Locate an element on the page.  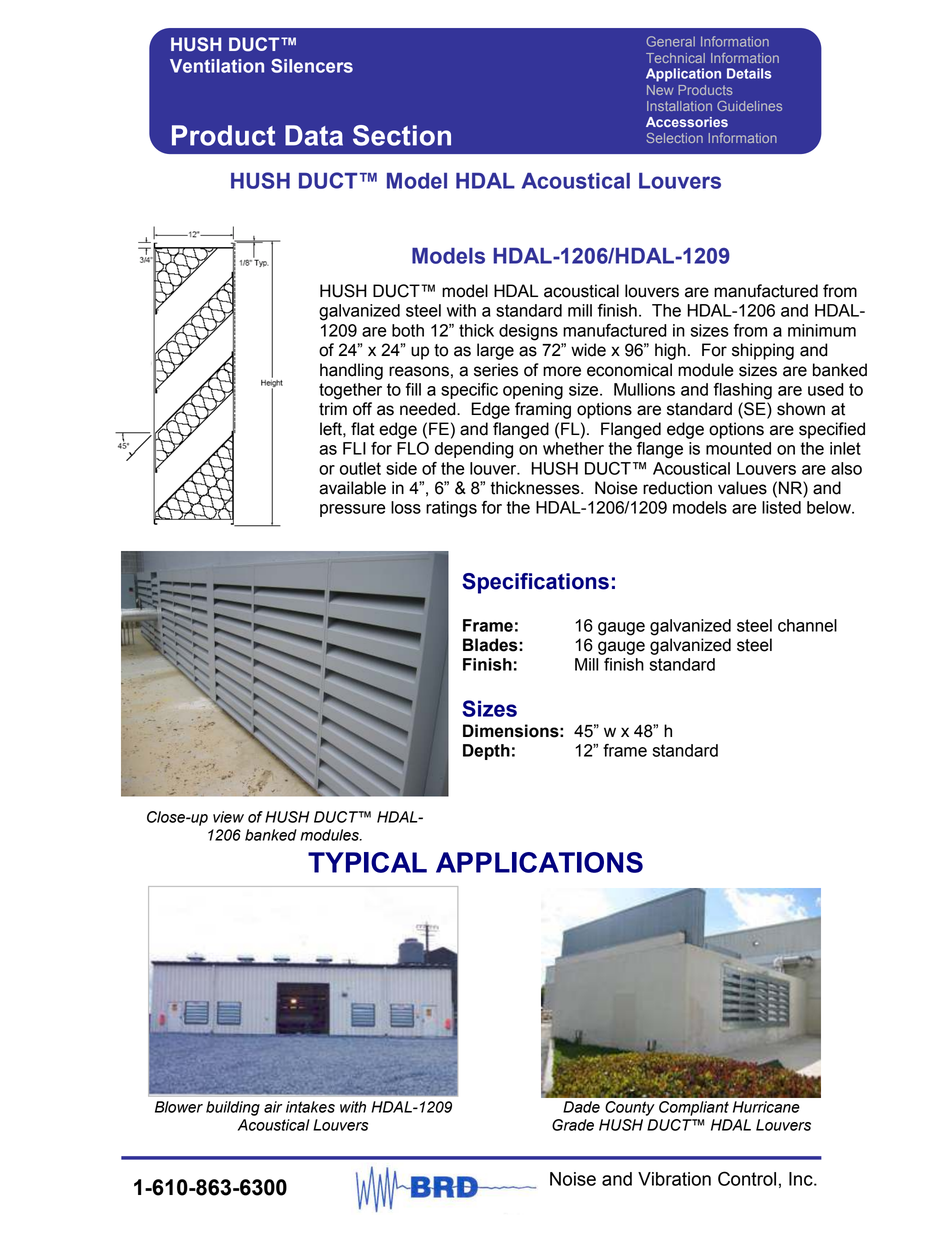
channel is located at coordinates (807, 625).
